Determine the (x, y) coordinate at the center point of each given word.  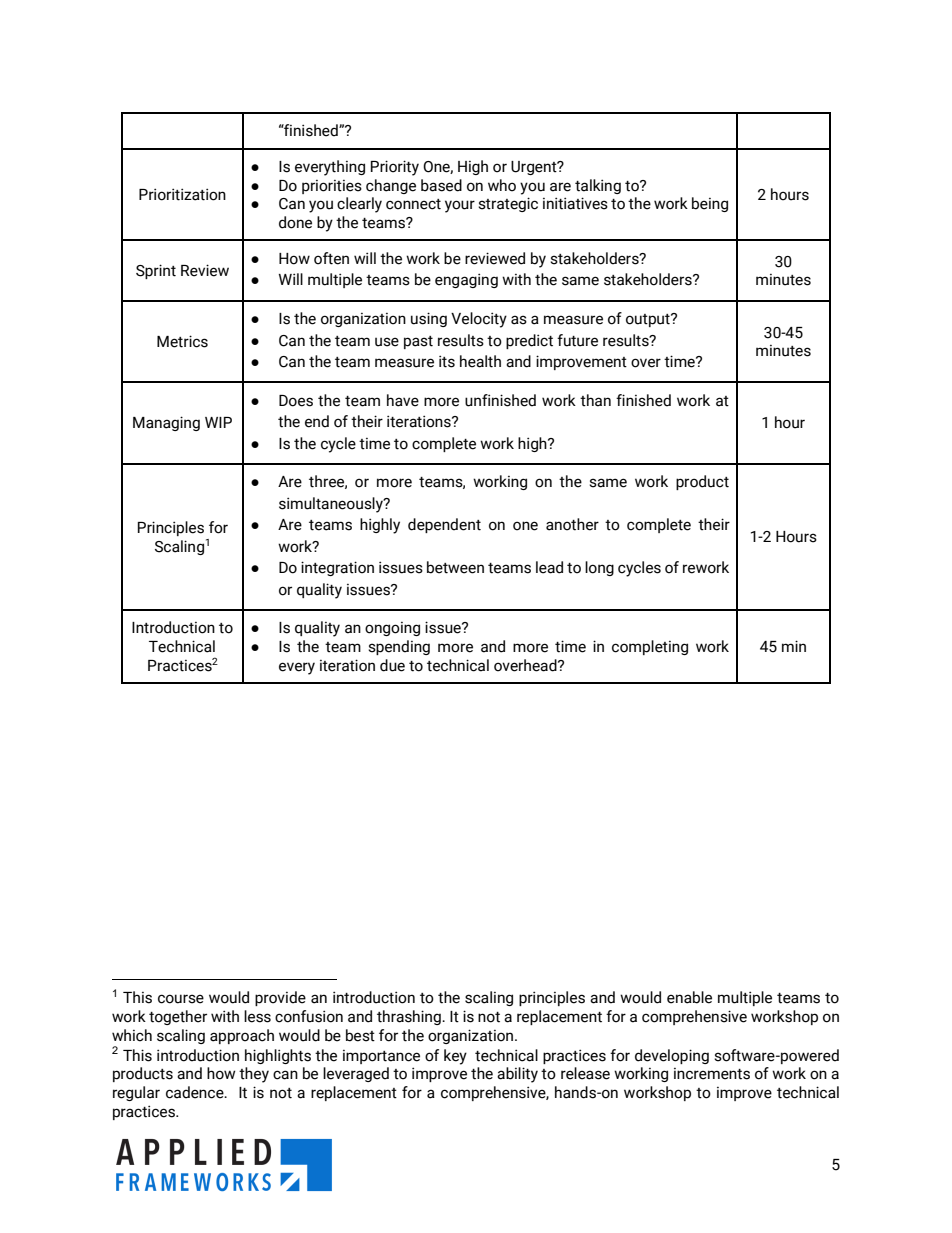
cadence (196, 1092)
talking (598, 186)
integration (337, 568)
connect (413, 204)
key (455, 1057)
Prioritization (182, 194)
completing (650, 647)
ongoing (392, 629)
